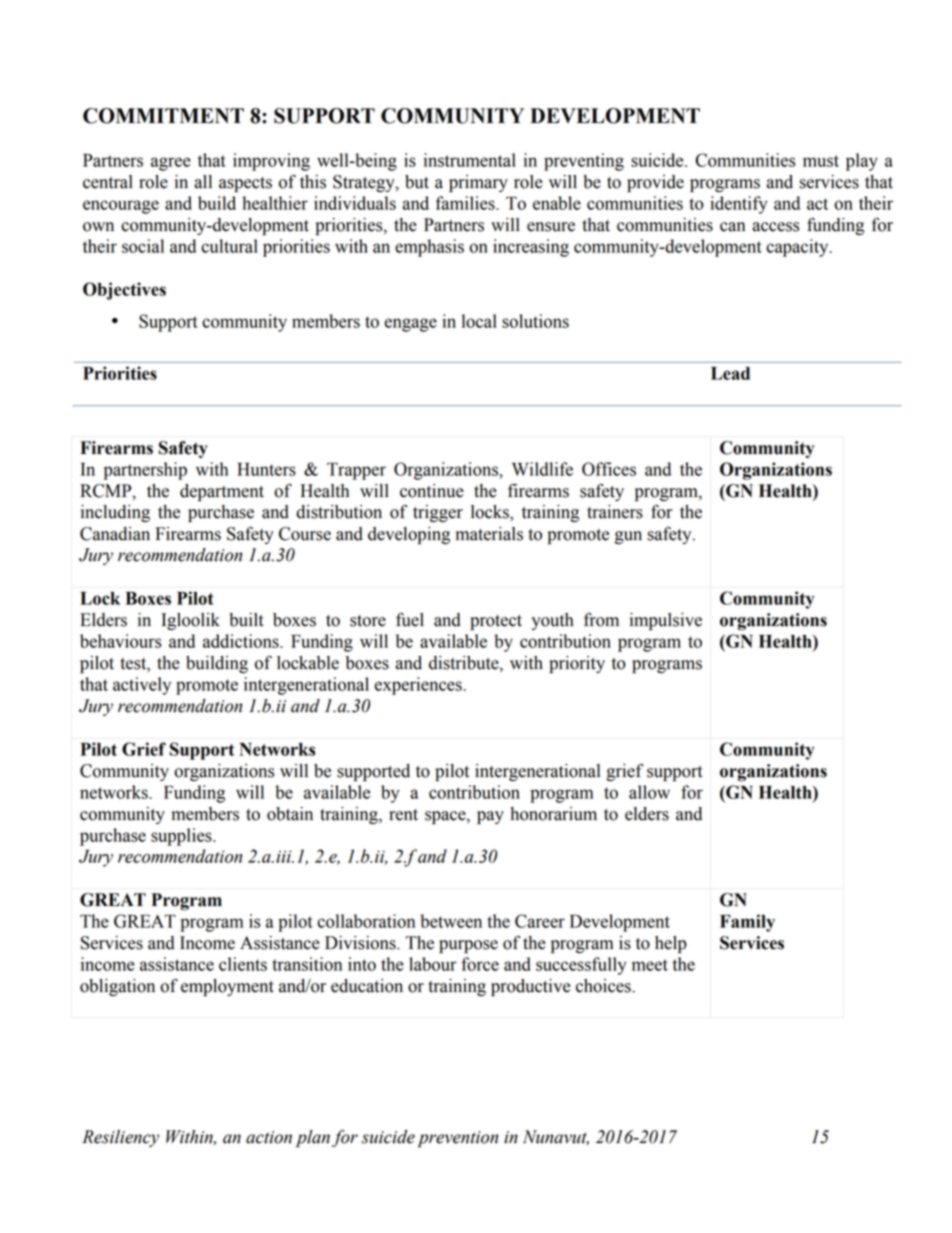 The width and height of the screenshot is (952, 1233). Describe the element at coordinates (222, 492) in the screenshot. I see `department` at that location.
